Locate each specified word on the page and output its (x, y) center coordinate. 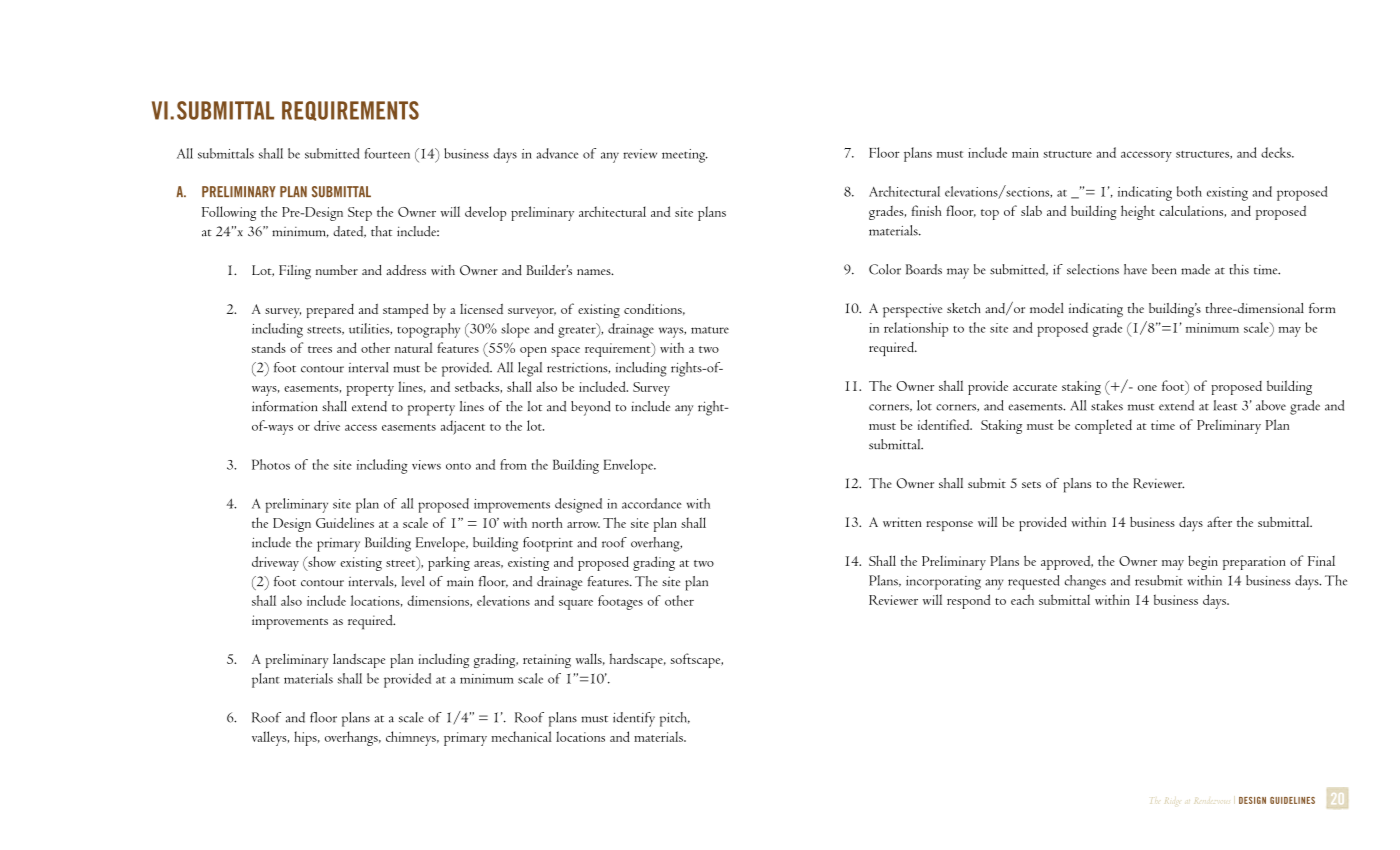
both (1189, 191)
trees (320, 349)
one (1147, 388)
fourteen (387, 153)
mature (710, 330)
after (1219, 521)
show (321, 561)
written (902, 522)
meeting (685, 156)
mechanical (521, 736)
